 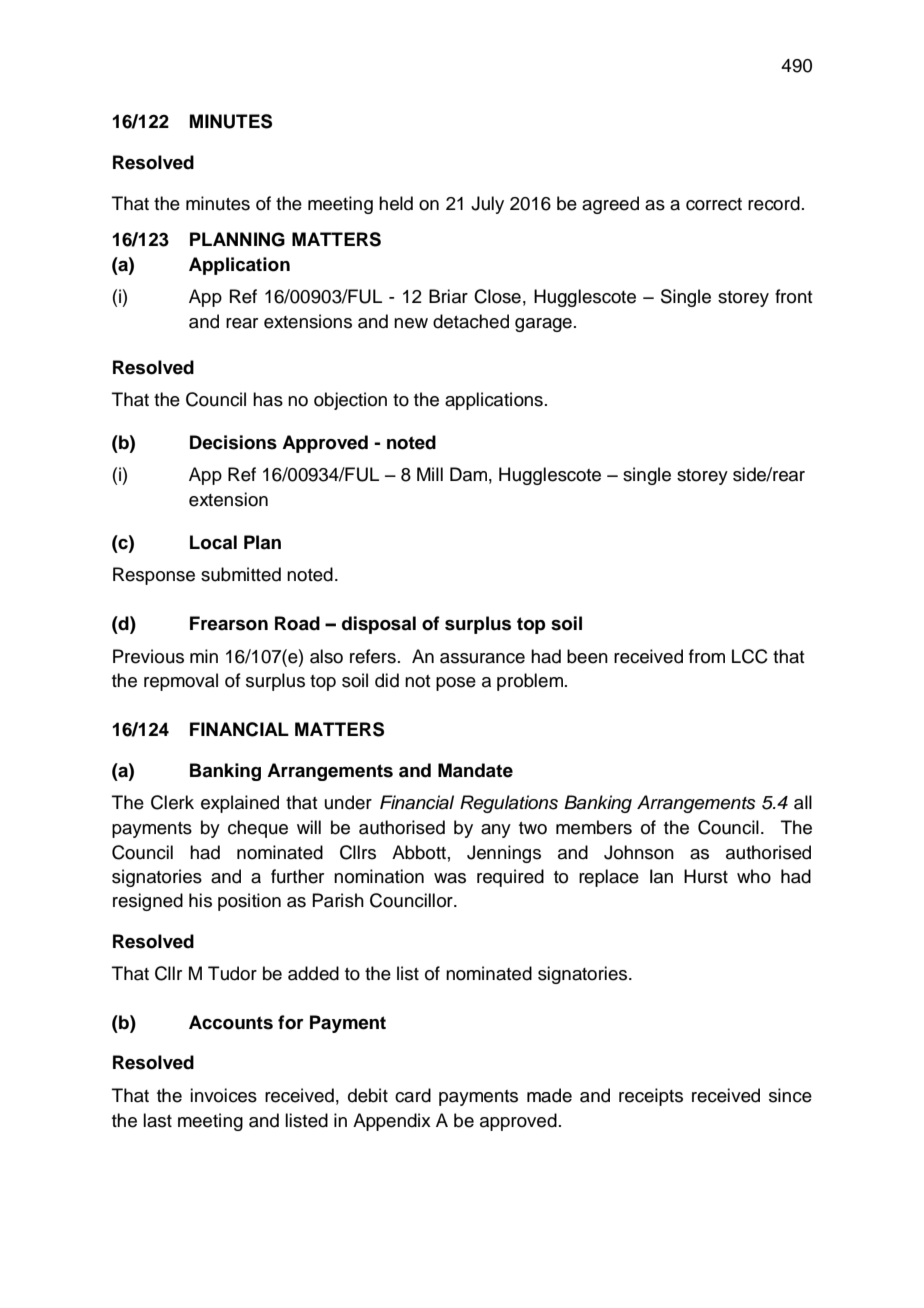 What do you see at coordinates (396, 203) in the screenshot?
I see `held` at bounding box center [396, 203].
